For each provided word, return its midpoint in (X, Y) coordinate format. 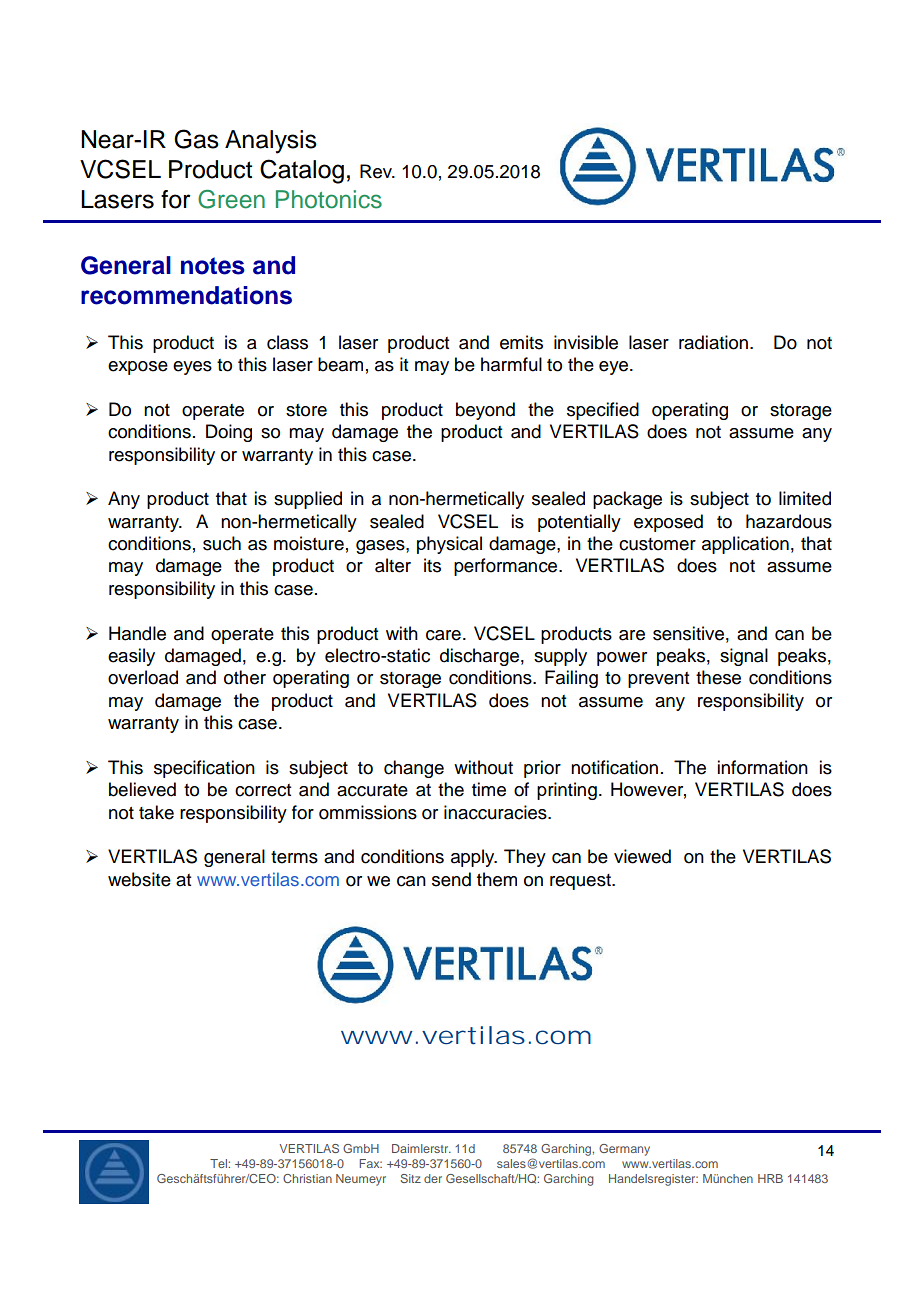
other (245, 677)
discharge (479, 657)
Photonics (329, 199)
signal (744, 657)
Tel (219, 1163)
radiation (713, 342)
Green (231, 199)
